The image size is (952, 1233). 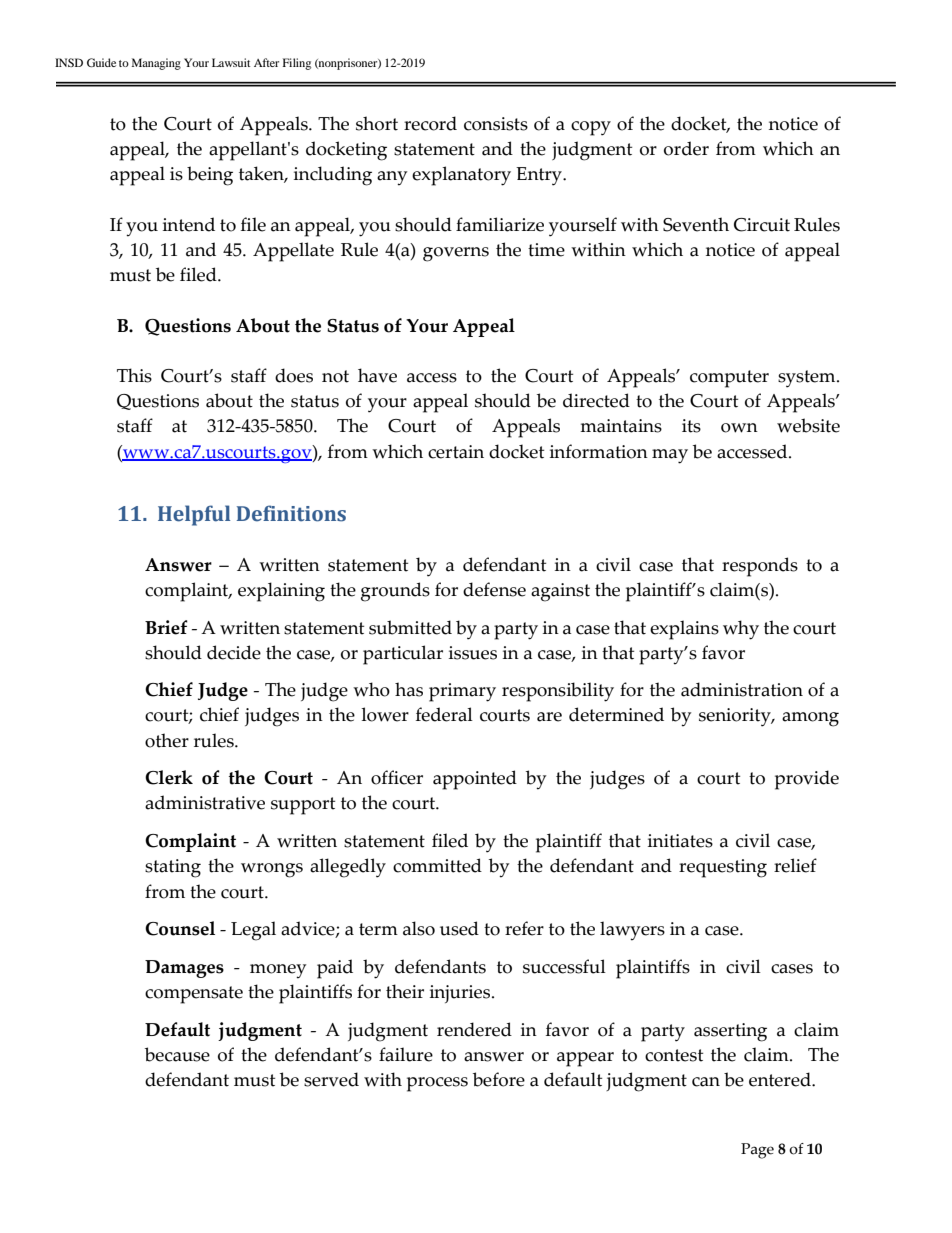 I want to click on order, so click(x=686, y=148).
